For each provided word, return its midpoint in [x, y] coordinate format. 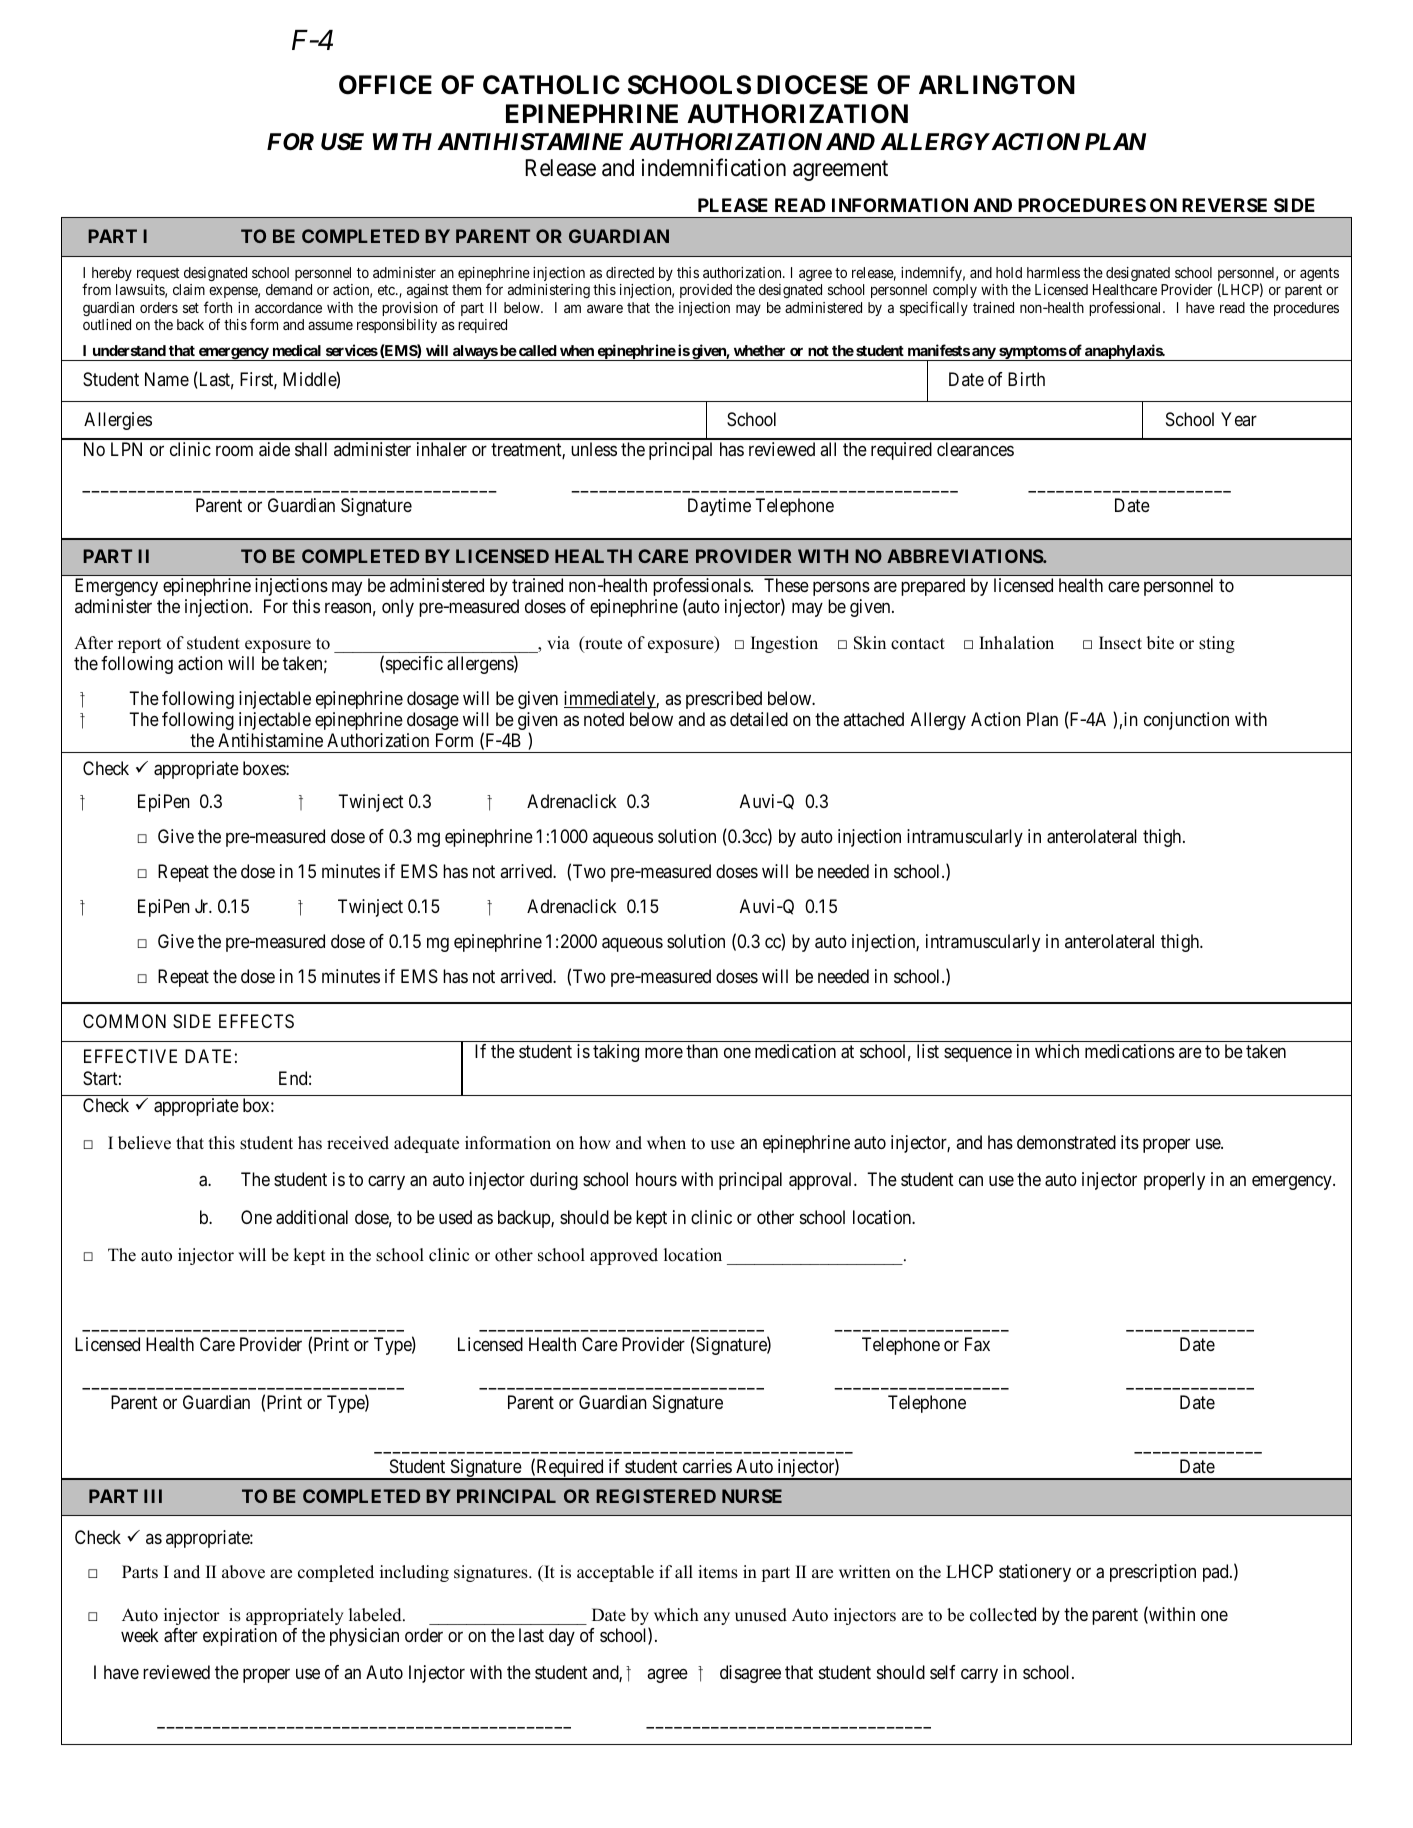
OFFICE [385, 85]
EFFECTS [256, 1021]
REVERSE [1224, 205]
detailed [759, 719]
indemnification [714, 168]
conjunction [1186, 721]
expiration [240, 1637]
